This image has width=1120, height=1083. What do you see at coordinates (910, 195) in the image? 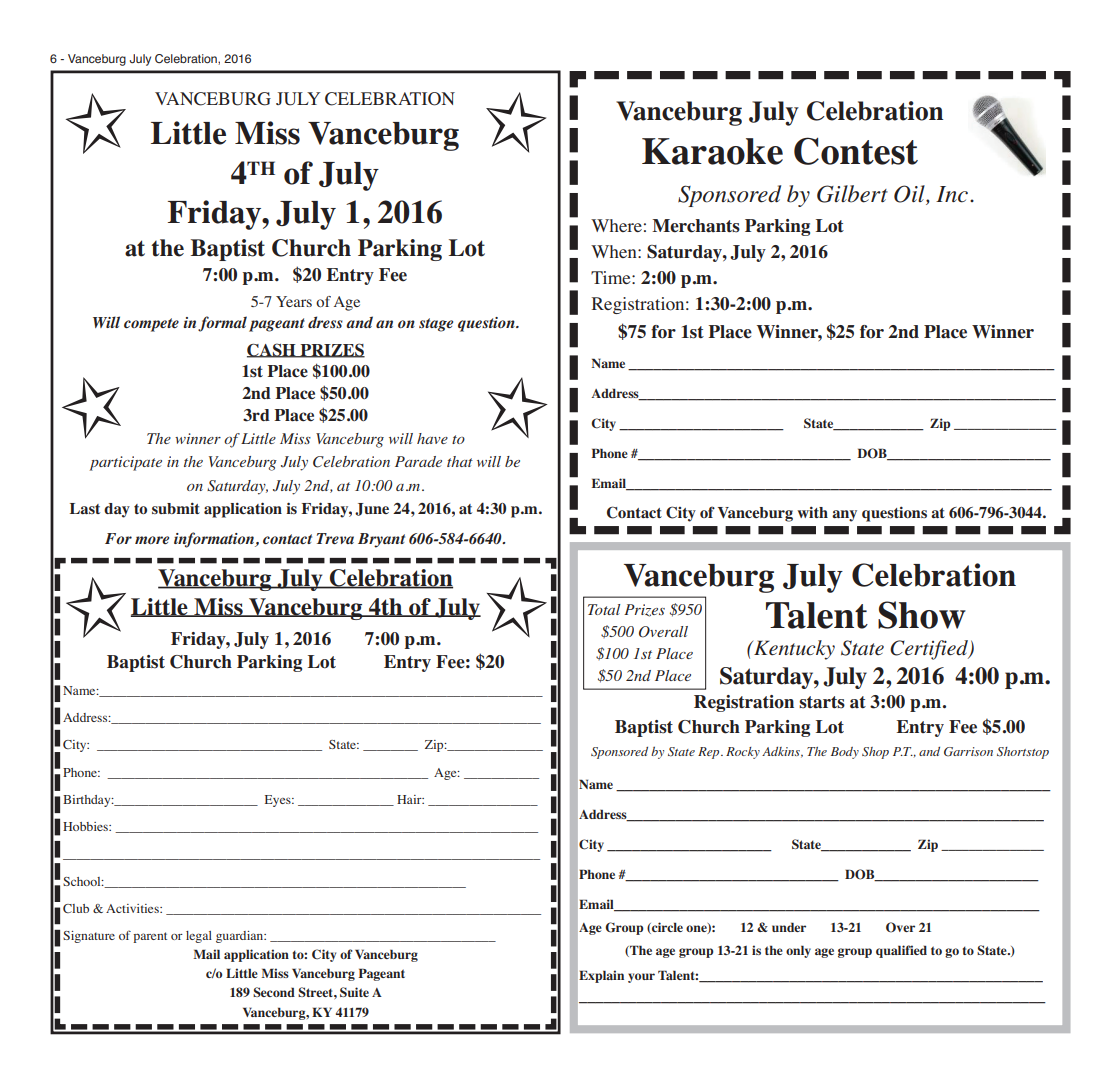
I see `Oil` at bounding box center [910, 195].
